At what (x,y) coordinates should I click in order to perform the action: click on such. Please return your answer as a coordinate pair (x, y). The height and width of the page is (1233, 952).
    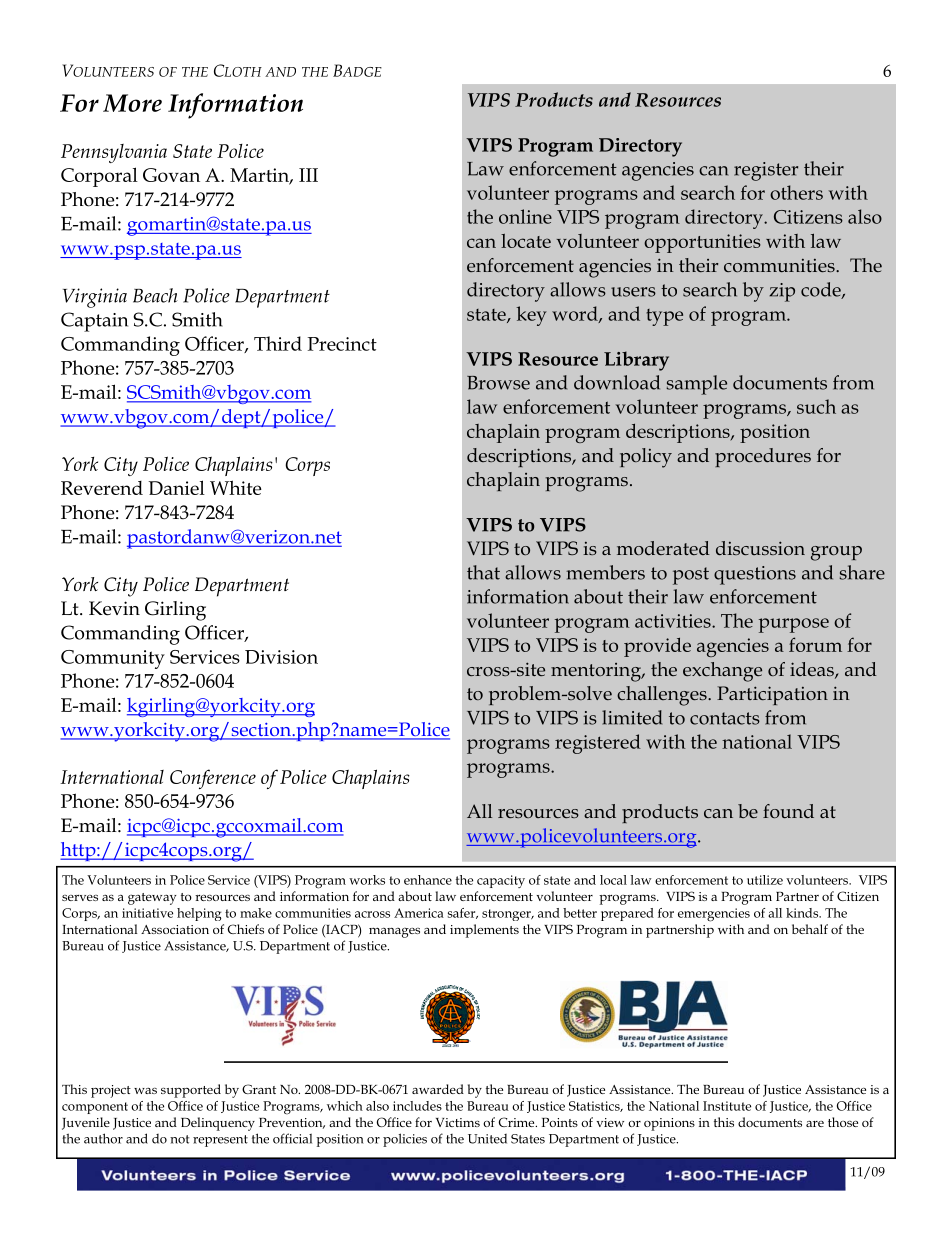
    Looking at the image, I should click on (816, 406).
